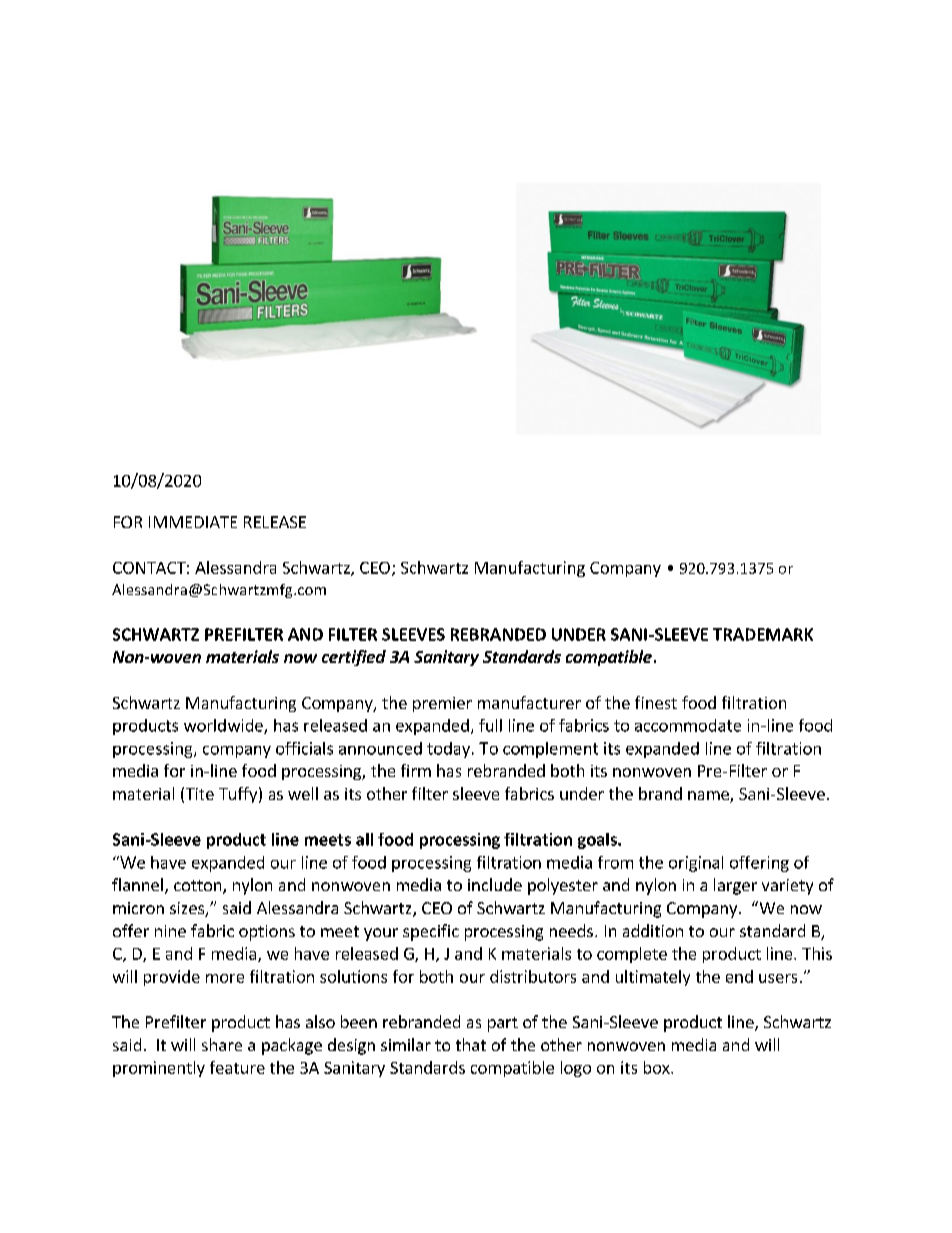  Describe the element at coordinates (199, 887) in the page. I see `cotton` at that location.
